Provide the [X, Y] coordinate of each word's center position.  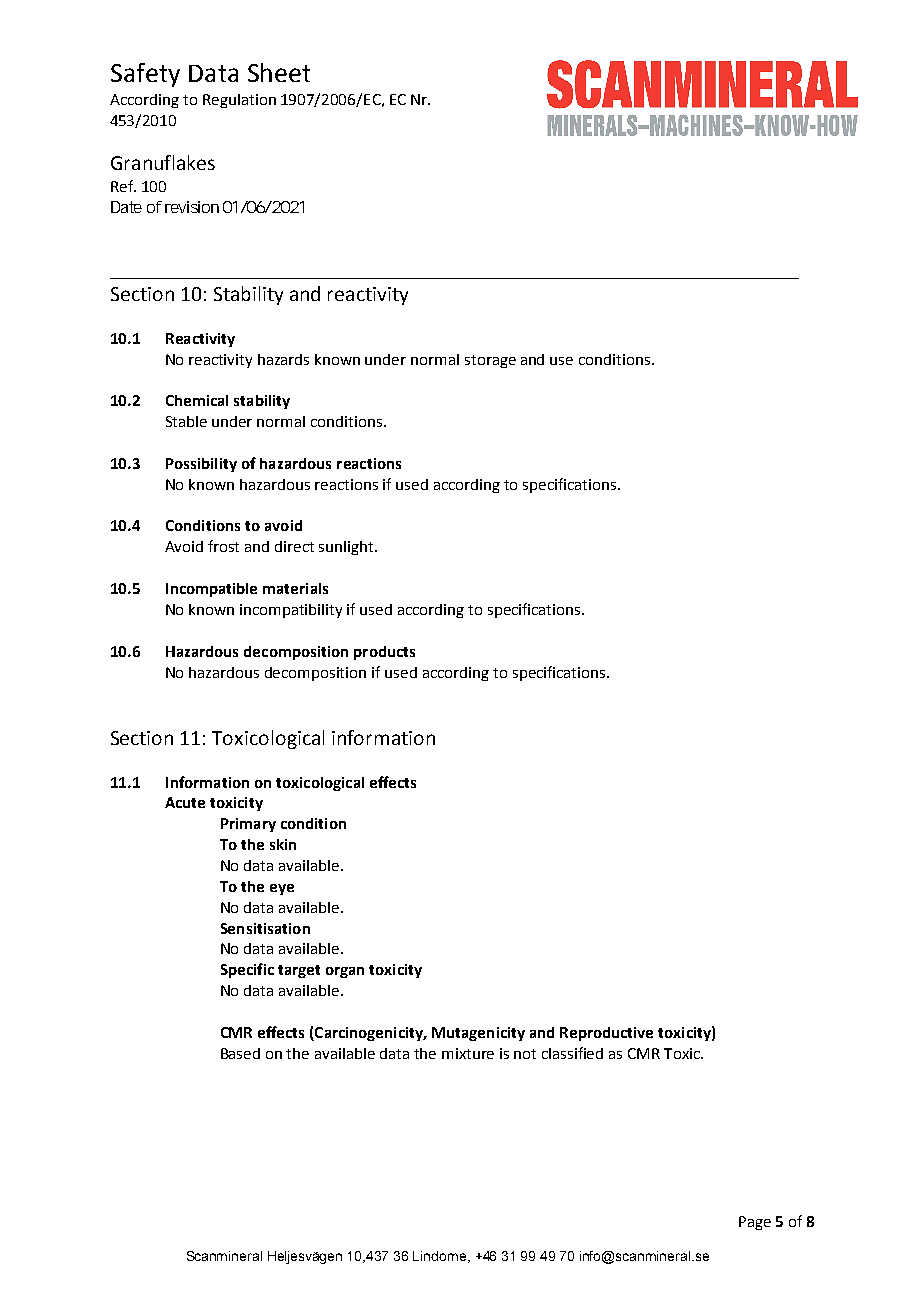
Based [240, 1053]
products [384, 653]
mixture [468, 1053]
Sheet [279, 72]
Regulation [239, 101]
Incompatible [211, 590]
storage [490, 361]
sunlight [347, 548]
